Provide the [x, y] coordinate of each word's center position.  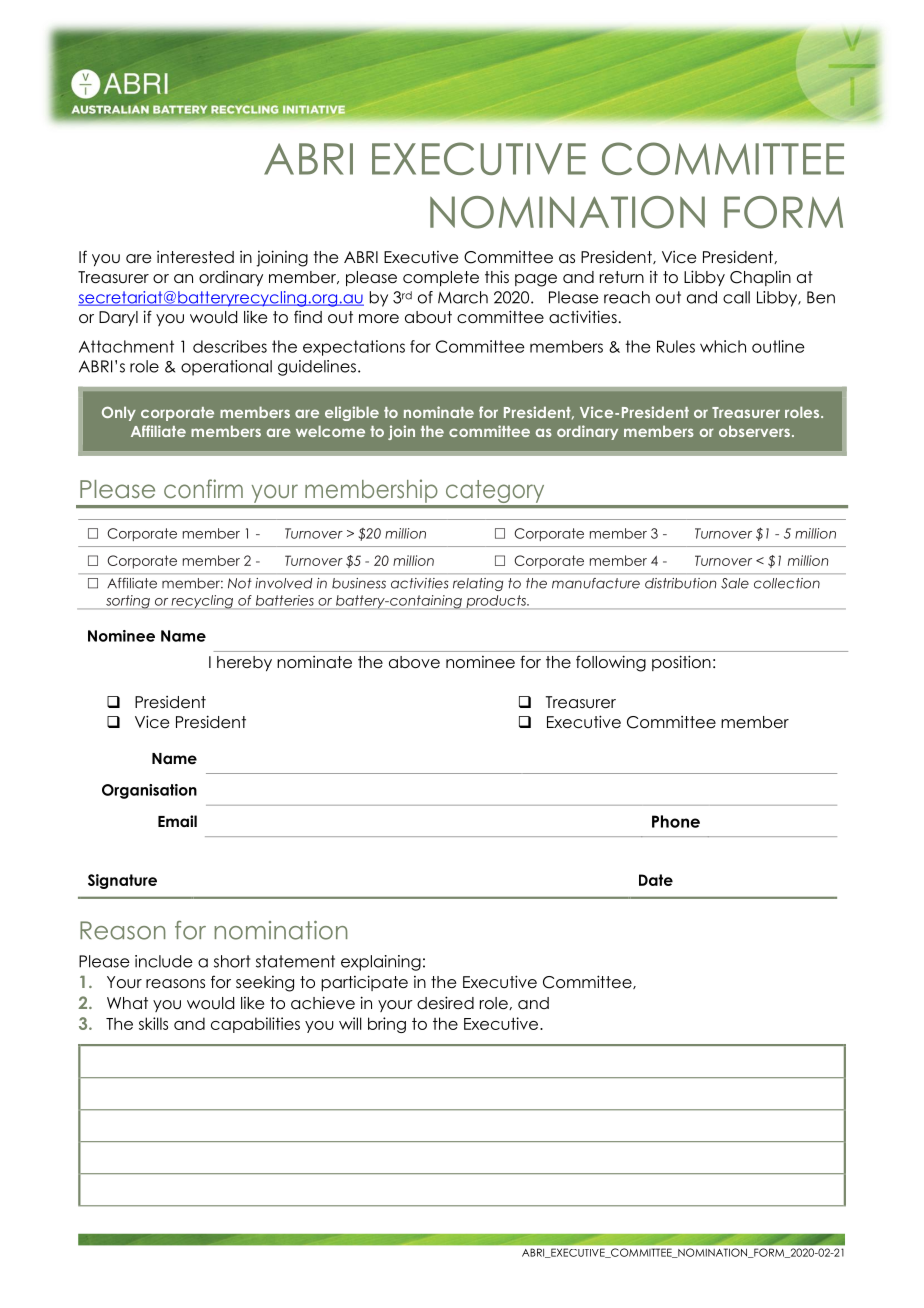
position [681, 663]
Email [177, 821]
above [414, 662]
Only [119, 413]
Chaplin [760, 278]
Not [240, 583]
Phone [676, 821]
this [497, 276]
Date [656, 880]
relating [478, 584]
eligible [352, 413]
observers [754, 431]
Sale [735, 583]
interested [195, 257]
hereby [244, 663]
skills [153, 1023]
